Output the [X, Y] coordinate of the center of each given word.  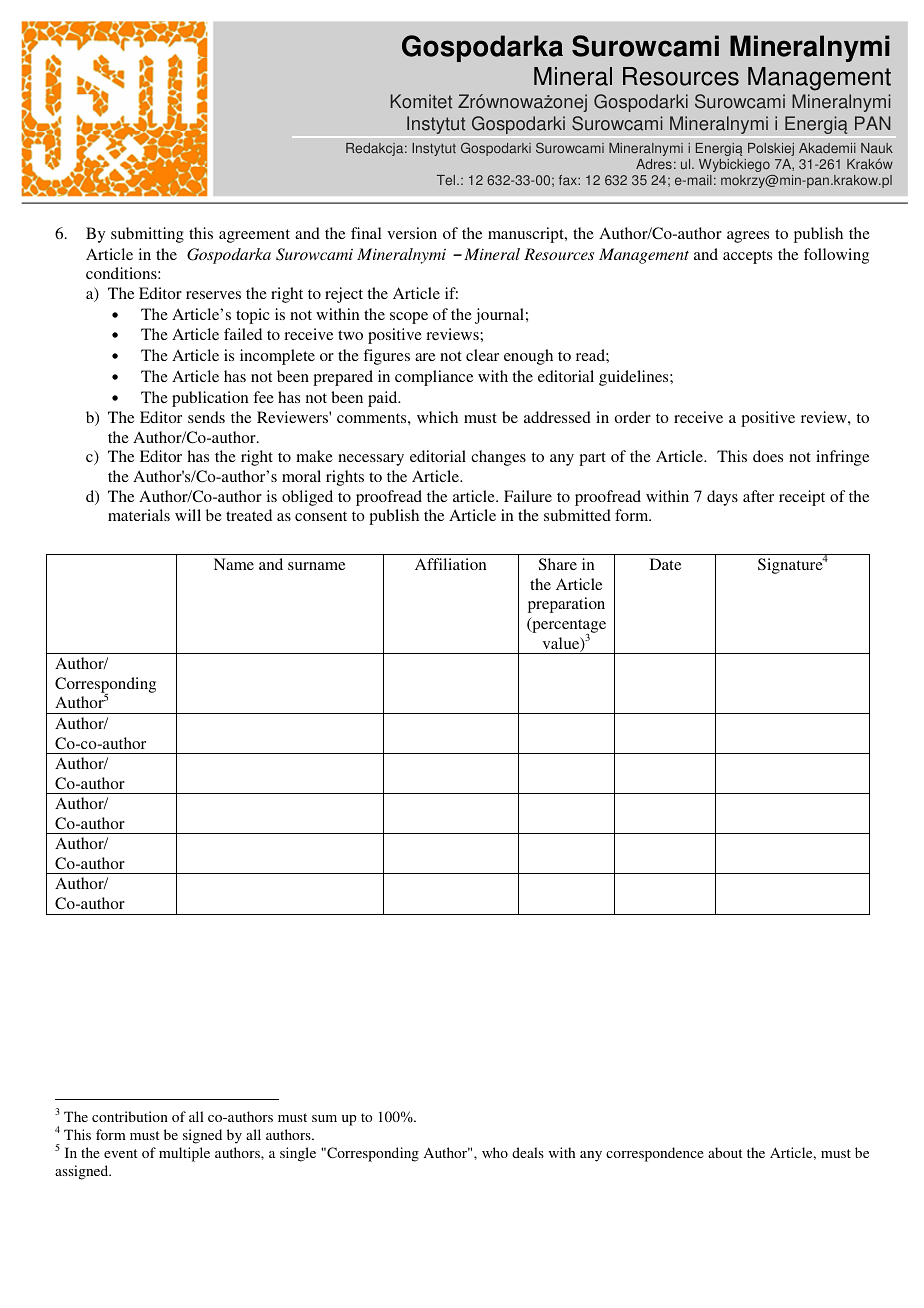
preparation [566, 605]
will [188, 515]
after [758, 496]
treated [249, 515]
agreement [254, 236]
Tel [446, 180]
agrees [748, 237]
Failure [528, 496]
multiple [184, 1154]
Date [665, 564]
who [495, 1152]
